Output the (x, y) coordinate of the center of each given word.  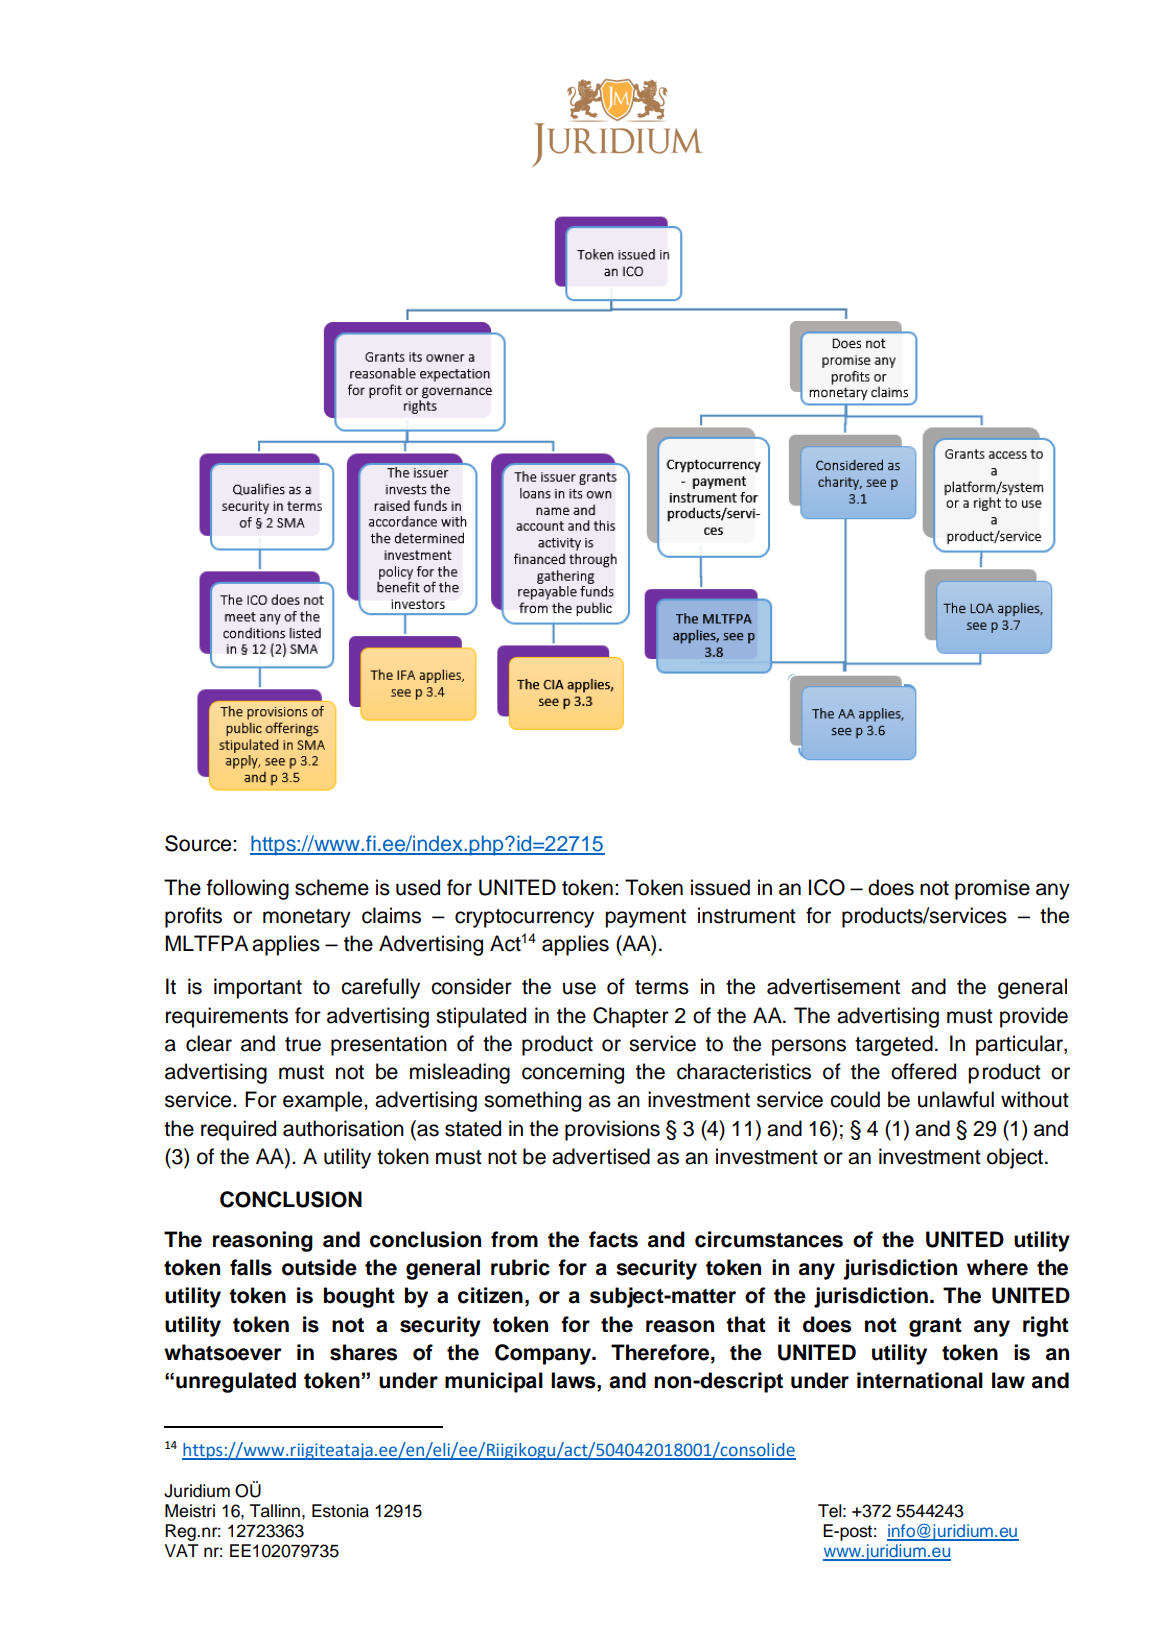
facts (613, 1239)
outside (319, 1267)
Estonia (340, 1511)
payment (645, 918)
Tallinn (275, 1511)
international (920, 1380)
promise (992, 889)
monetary (307, 918)
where (997, 1267)
